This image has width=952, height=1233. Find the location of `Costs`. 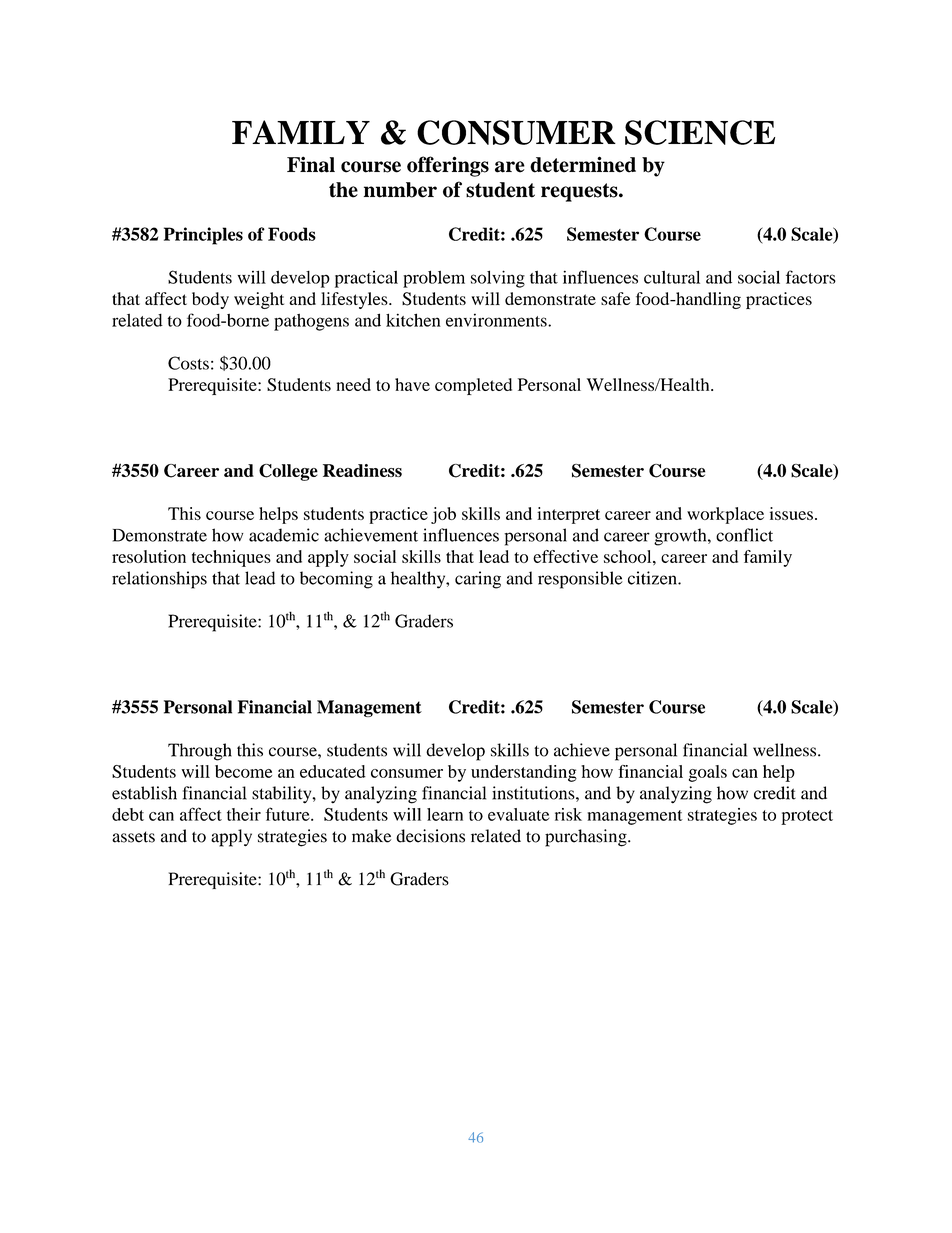

Costs is located at coordinates (188, 363).
